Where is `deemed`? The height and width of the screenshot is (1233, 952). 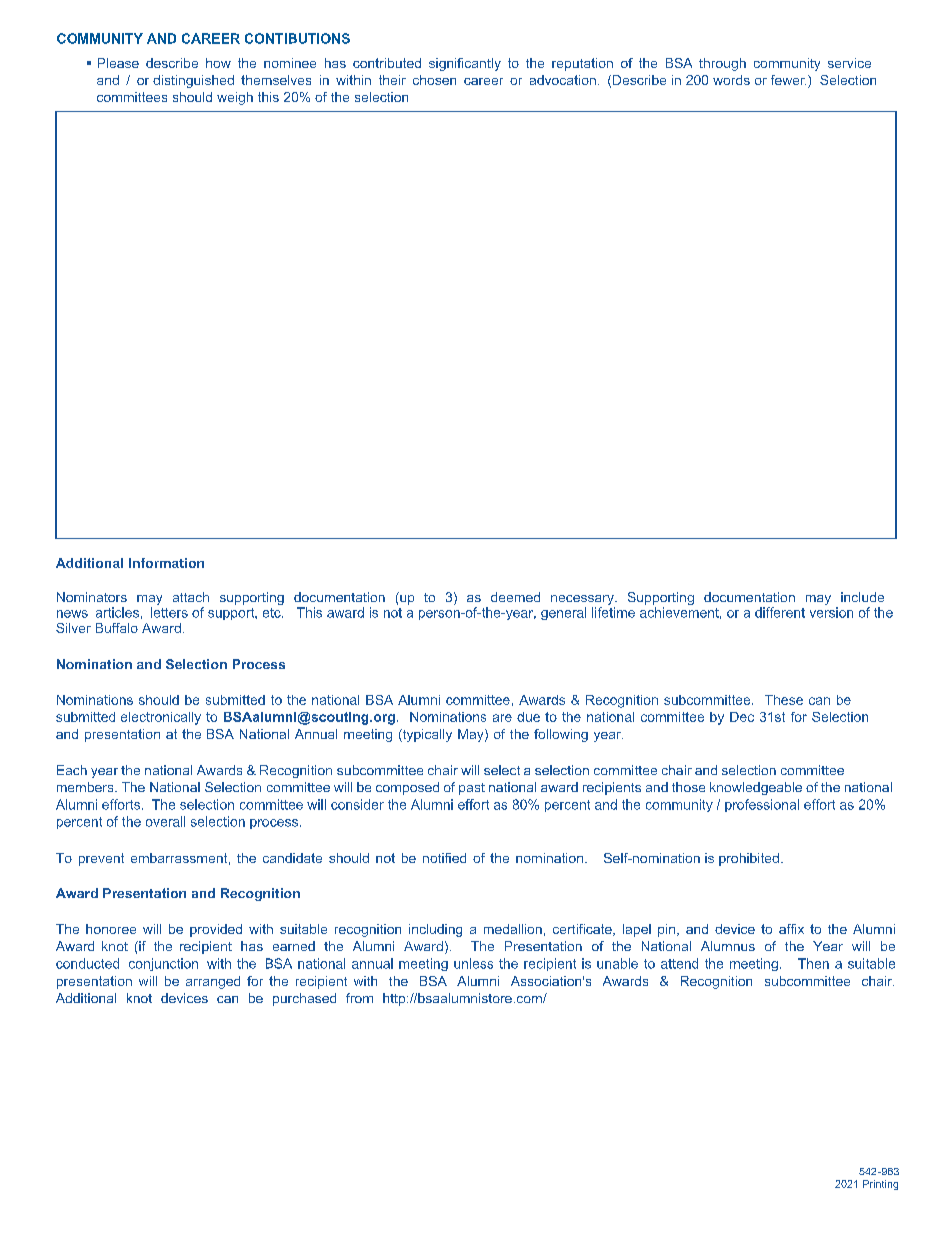 deemed is located at coordinates (515, 597).
